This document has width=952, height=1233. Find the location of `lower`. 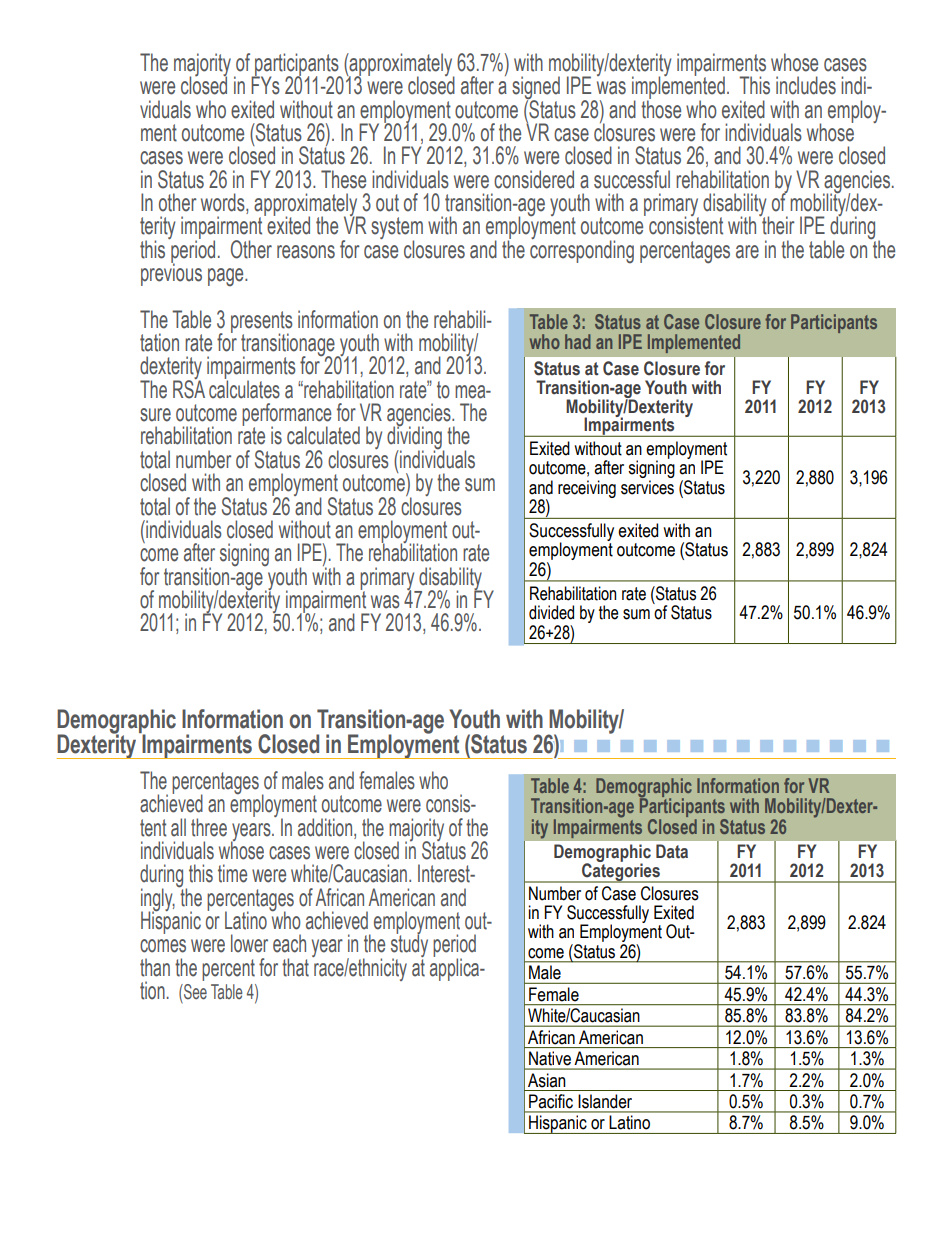

lower is located at coordinates (249, 943).
